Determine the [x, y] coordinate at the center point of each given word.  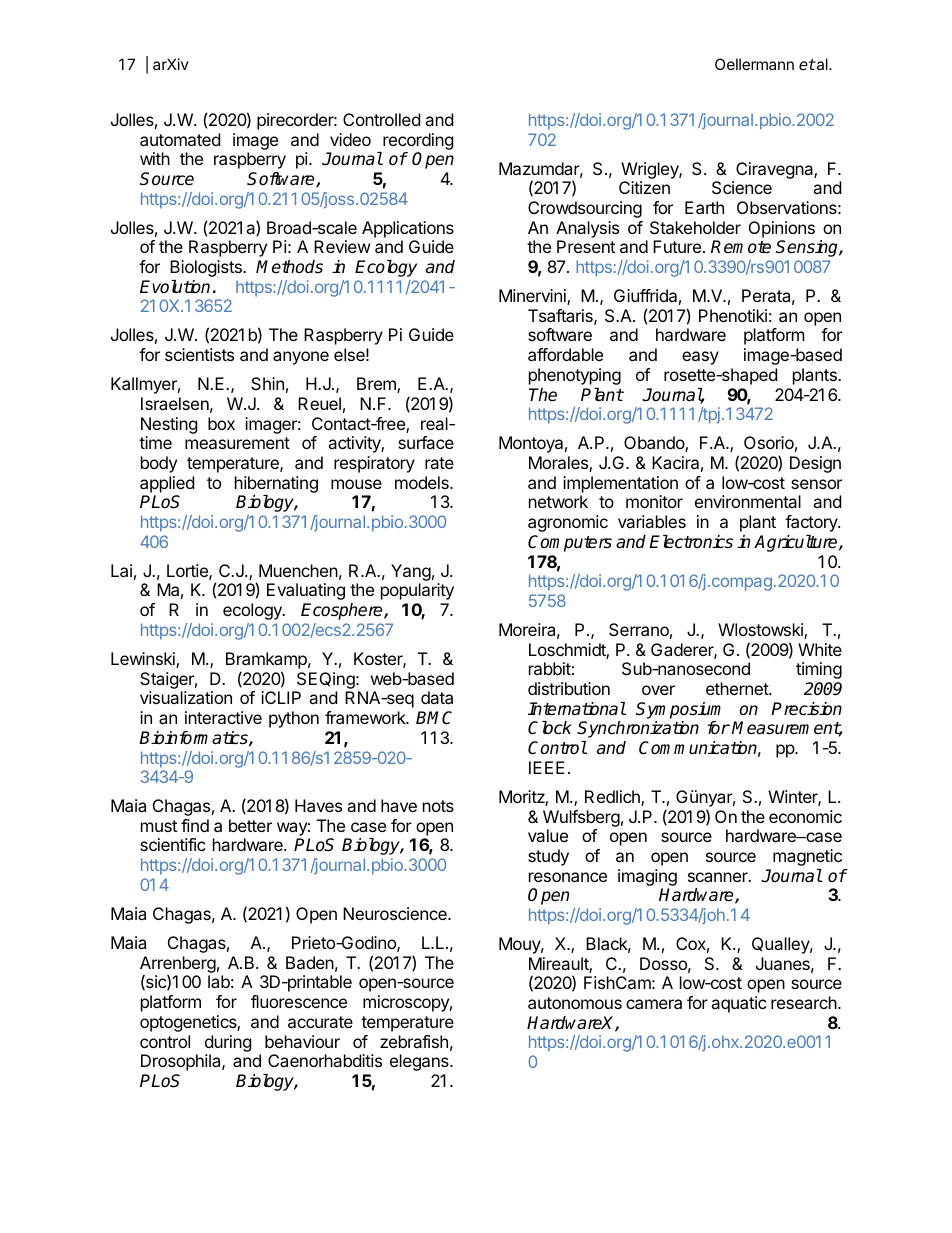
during [228, 1043]
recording [418, 141]
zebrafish [414, 1041]
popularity [417, 591]
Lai [121, 570]
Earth [704, 207]
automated [180, 139]
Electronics [691, 542]
